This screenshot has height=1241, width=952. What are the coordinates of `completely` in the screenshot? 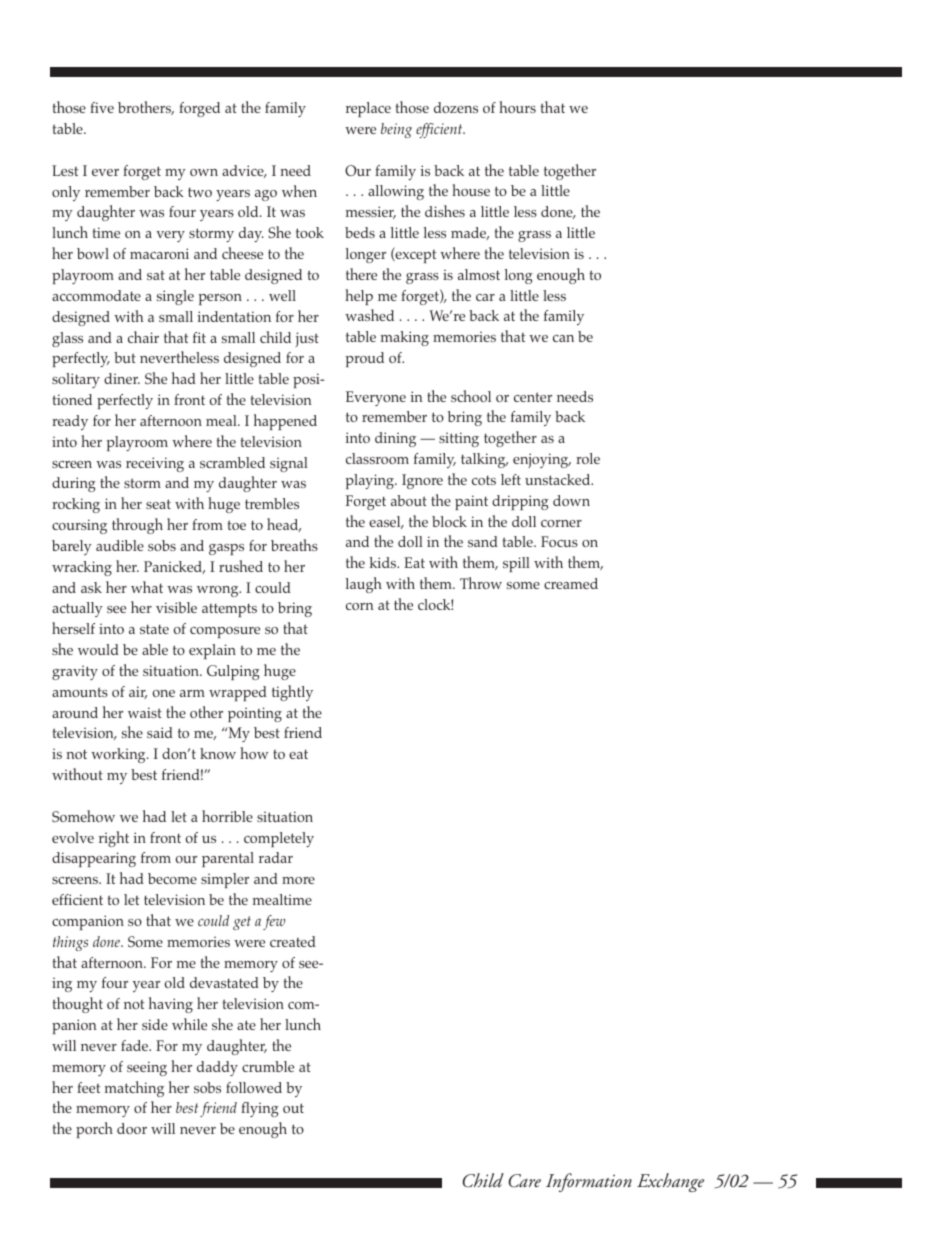 It's located at (279, 839).
